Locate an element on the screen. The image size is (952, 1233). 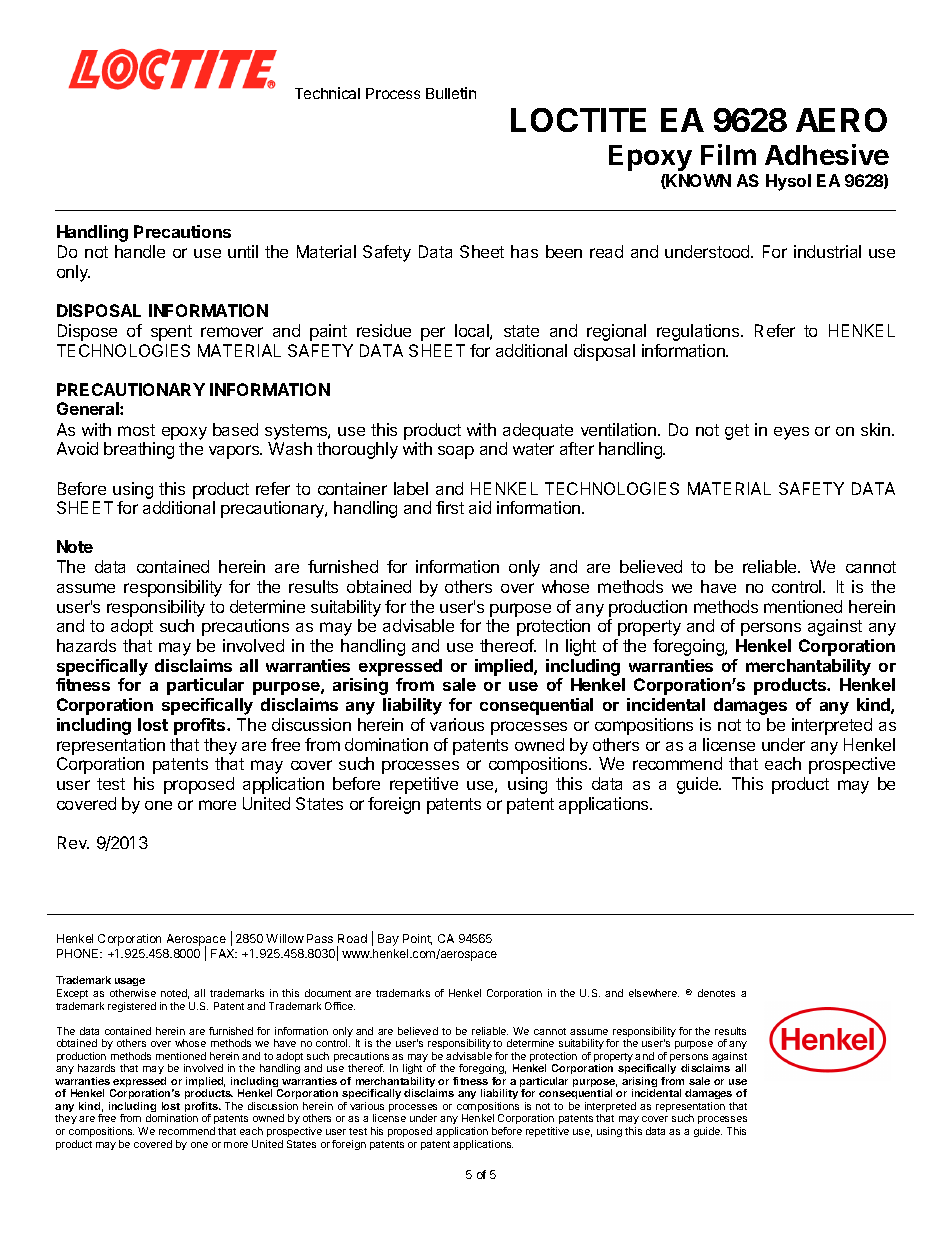
spent is located at coordinates (171, 333).
